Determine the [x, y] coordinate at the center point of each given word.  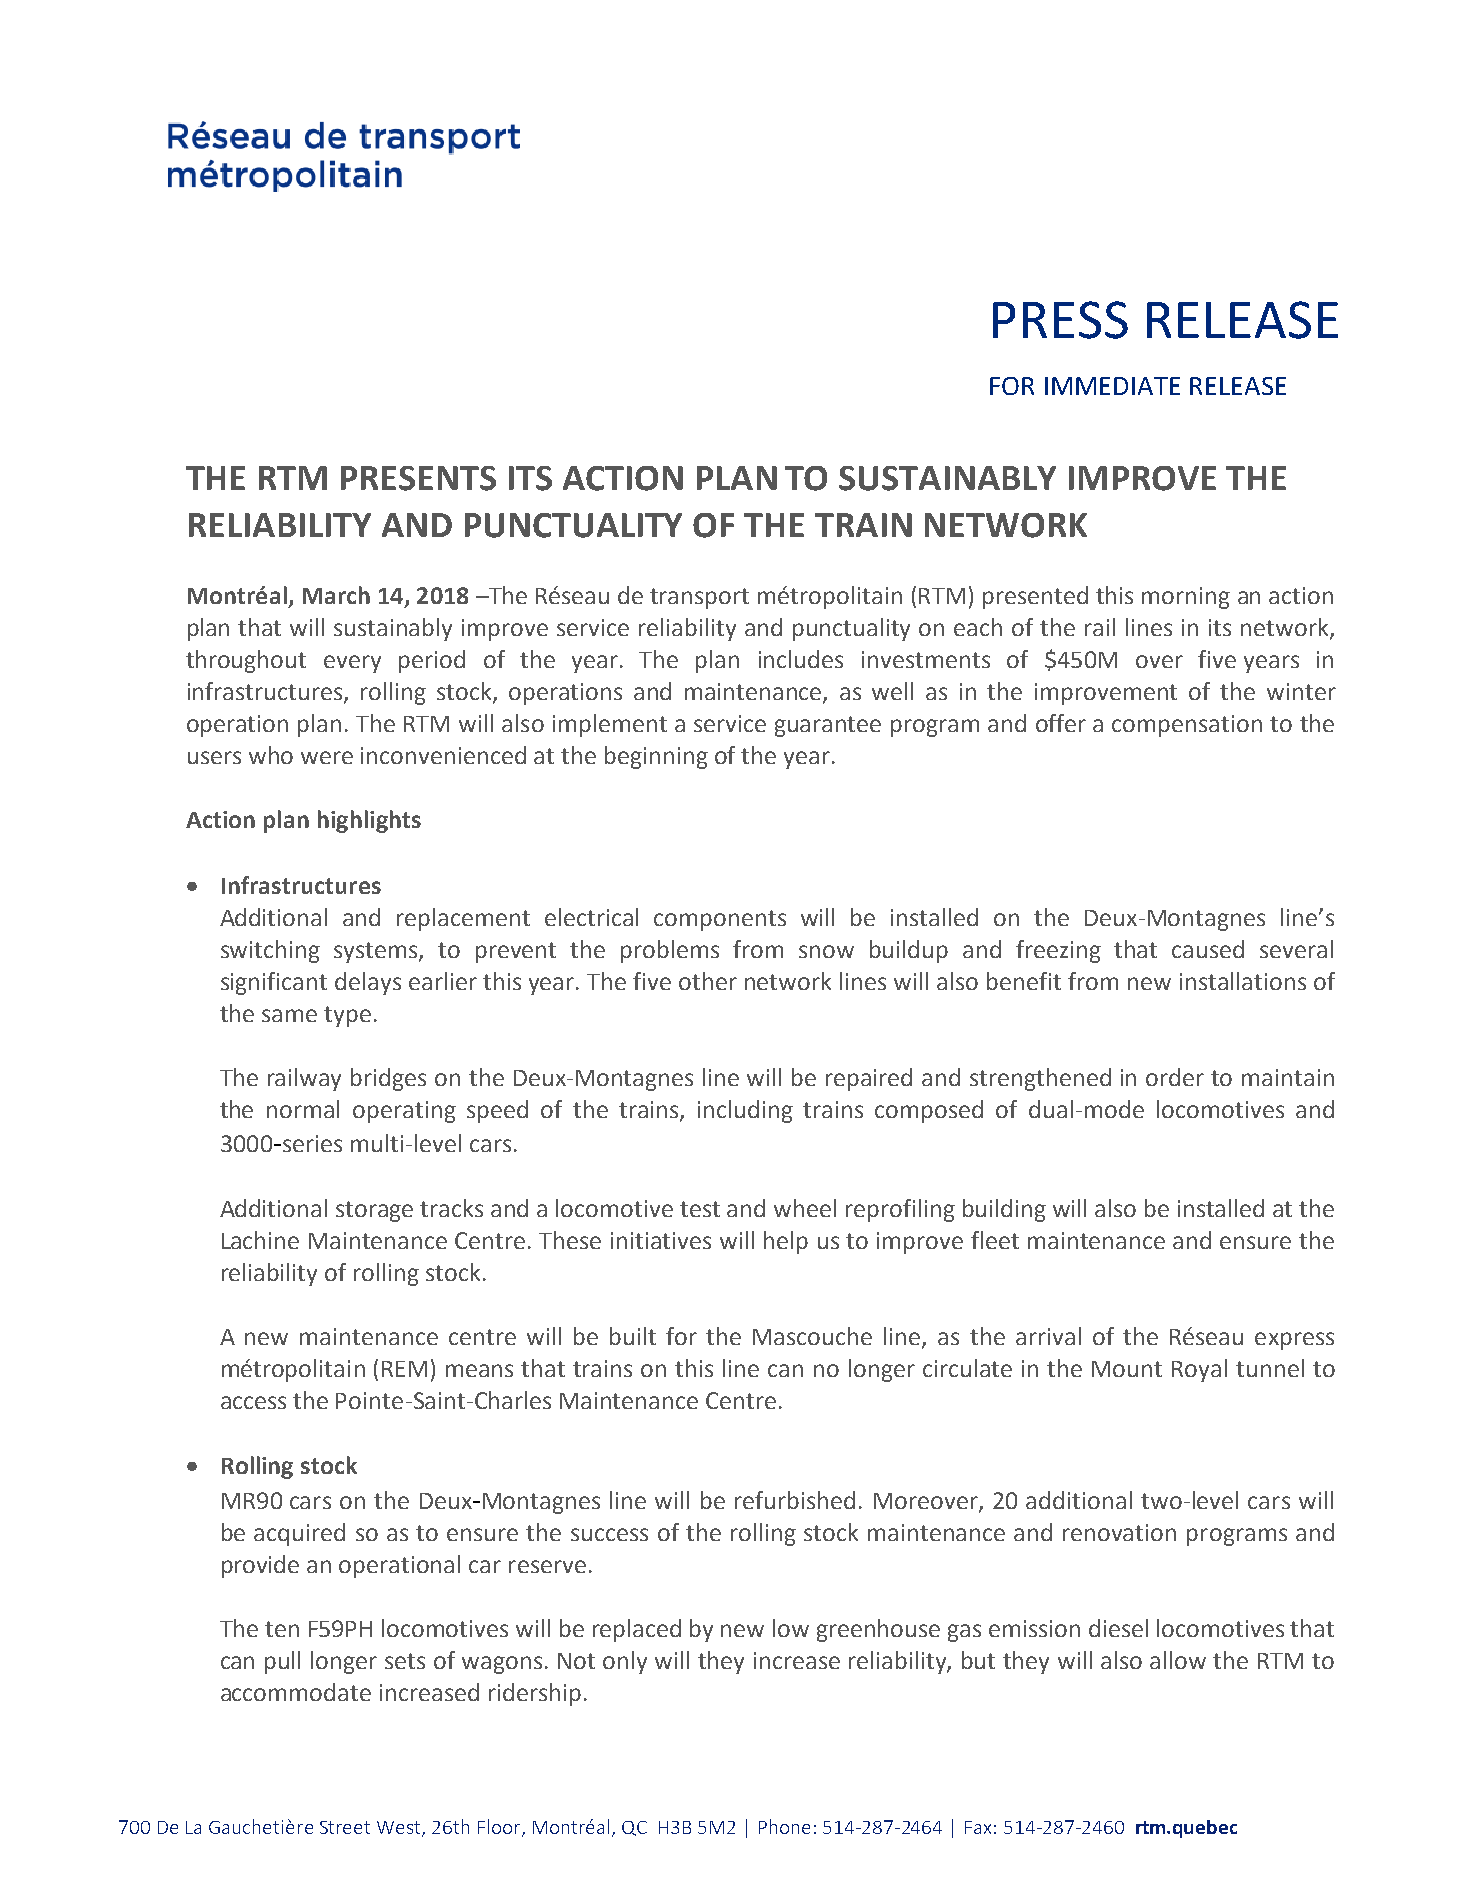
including [745, 1111]
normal [303, 1109]
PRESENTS [418, 478]
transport [699, 598]
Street [345, 1827]
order [1175, 1077]
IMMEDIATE [1112, 386]
